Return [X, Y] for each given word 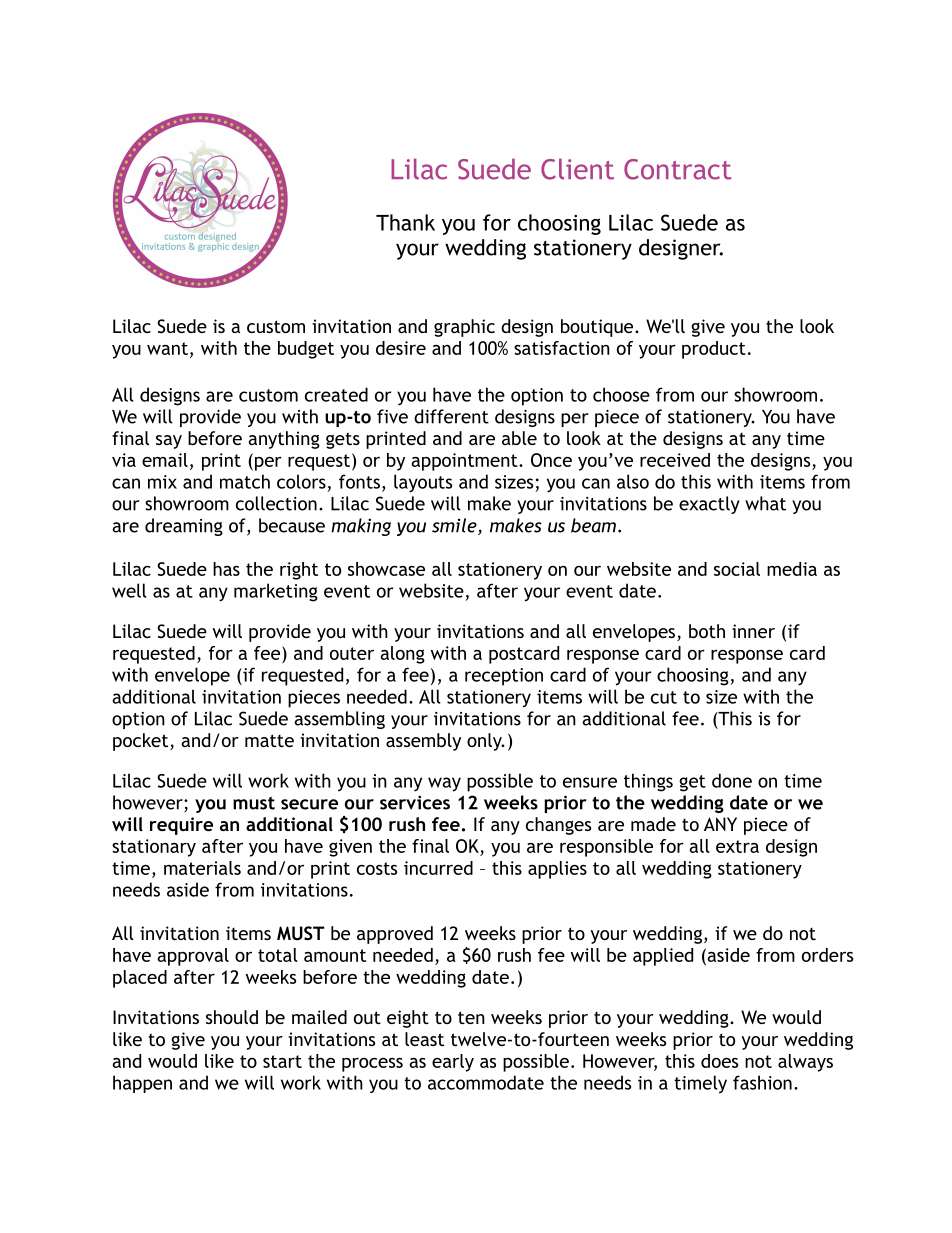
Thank [405, 222]
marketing [276, 592]
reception [504, 677]
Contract [677, 169]
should [232, 1017]
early [453, 1063]
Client [577, 169]
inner [753, 631]
